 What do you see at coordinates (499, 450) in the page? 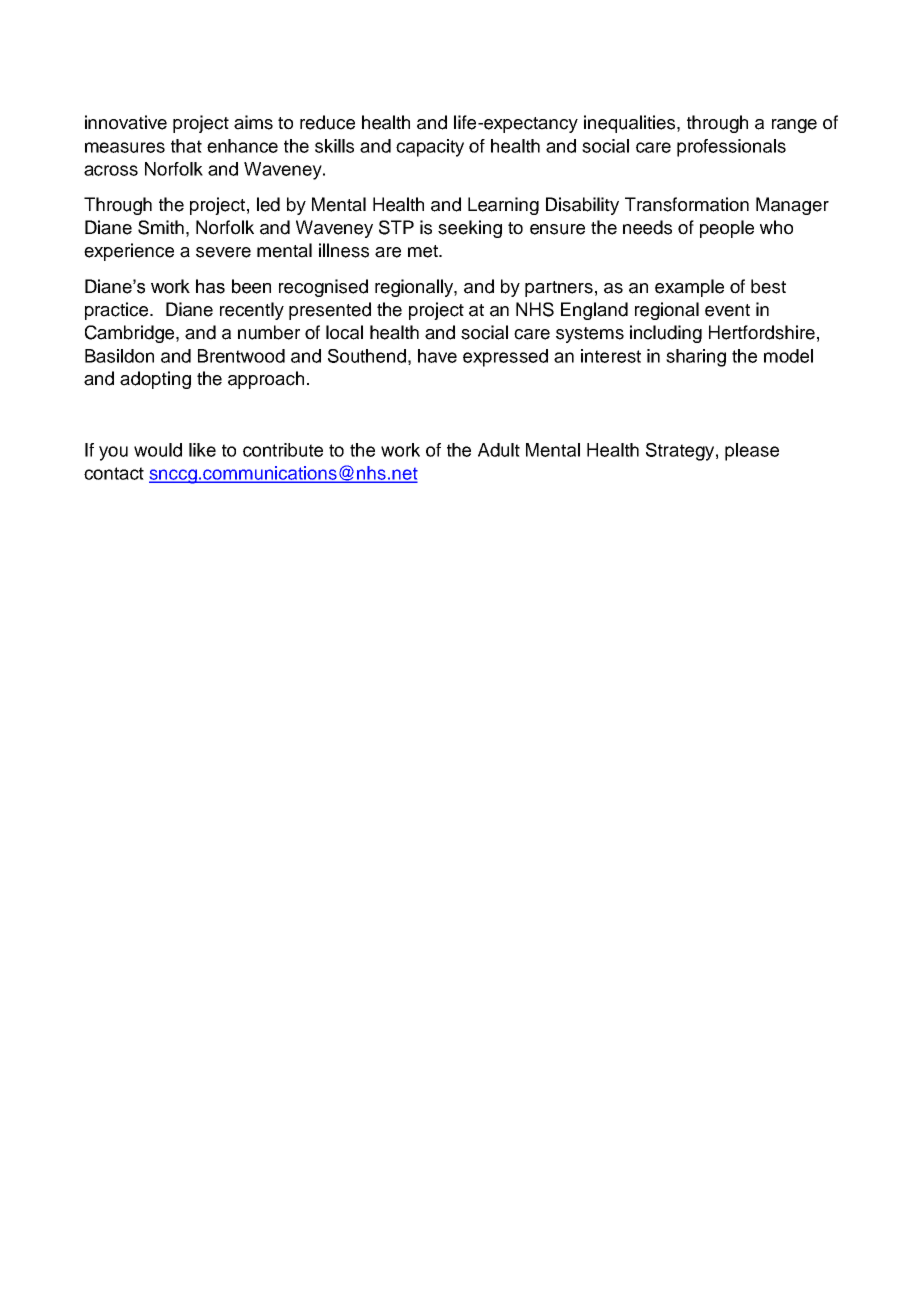
I see `Adult` at bounding box center [499, 450].
